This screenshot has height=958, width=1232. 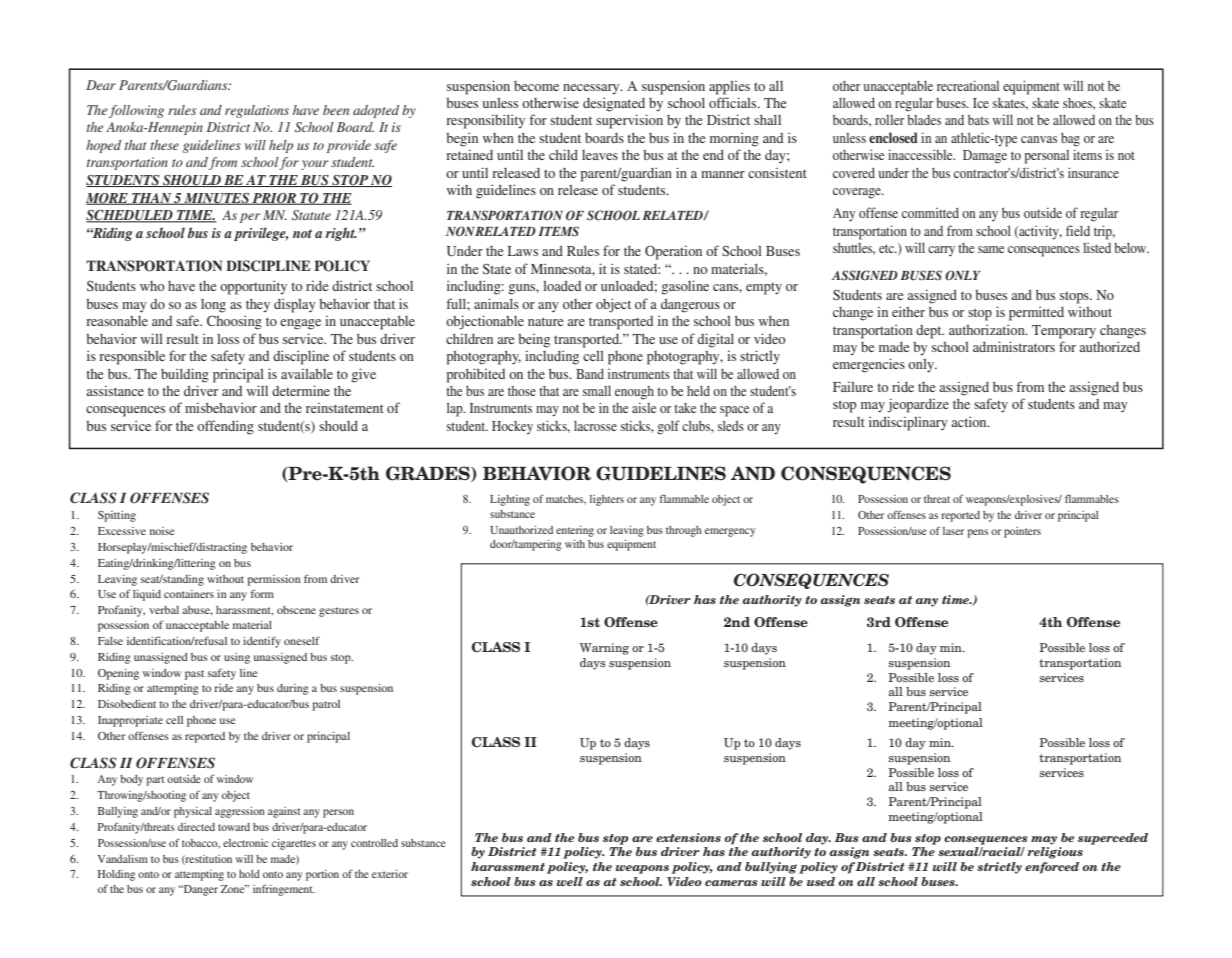 What do you see at coordinates (570, 881) in the screenshot?
I see `well` at bounding box center [570, 881].
